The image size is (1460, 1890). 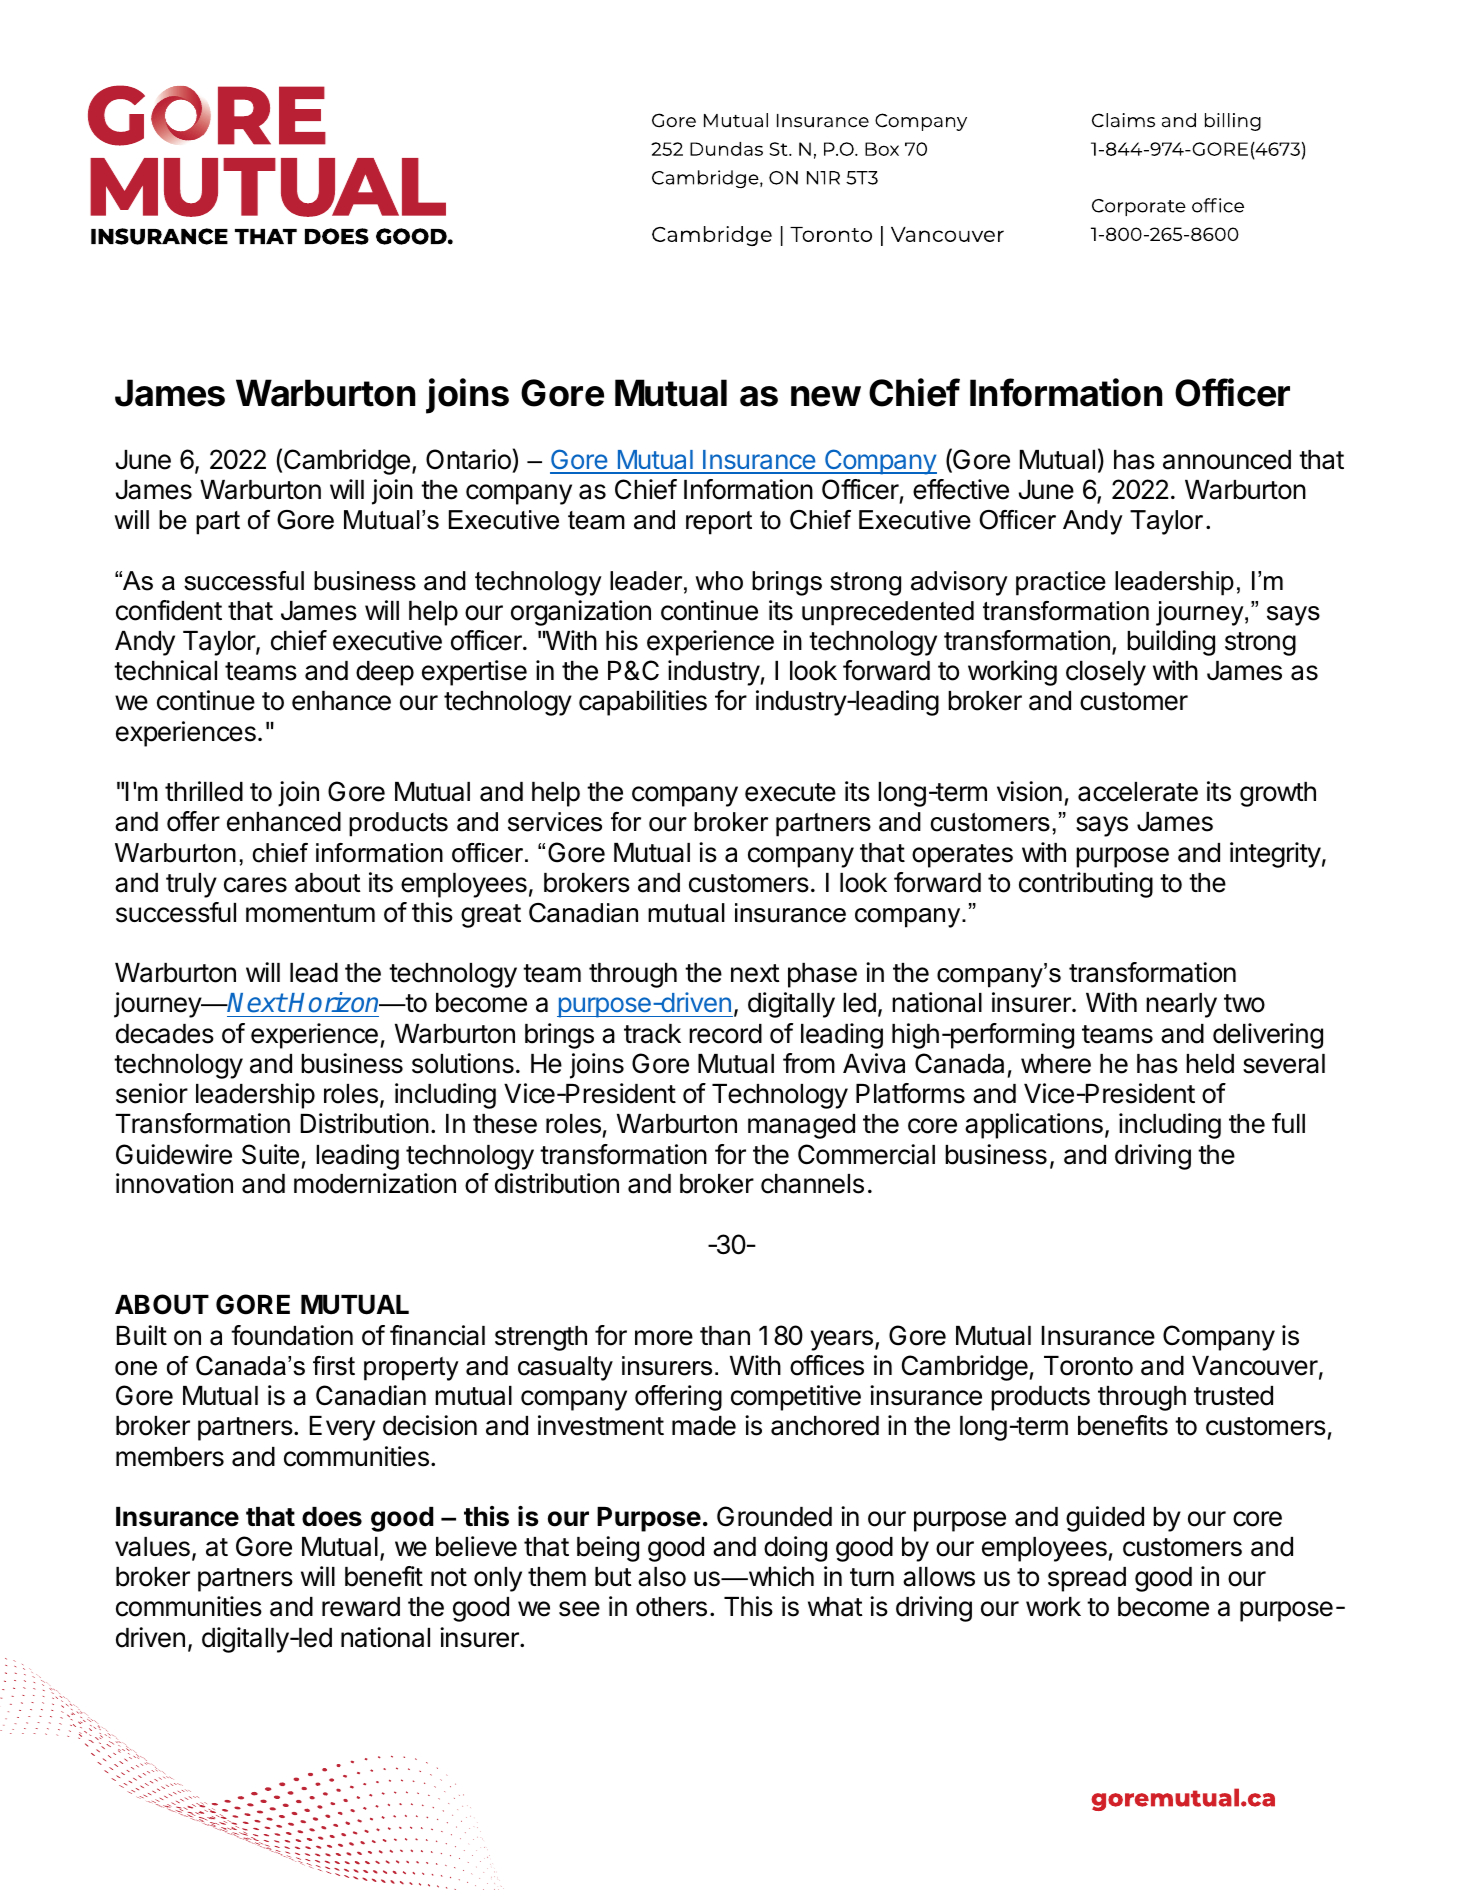 I want to click on execute, so click(x=790, y=792).
